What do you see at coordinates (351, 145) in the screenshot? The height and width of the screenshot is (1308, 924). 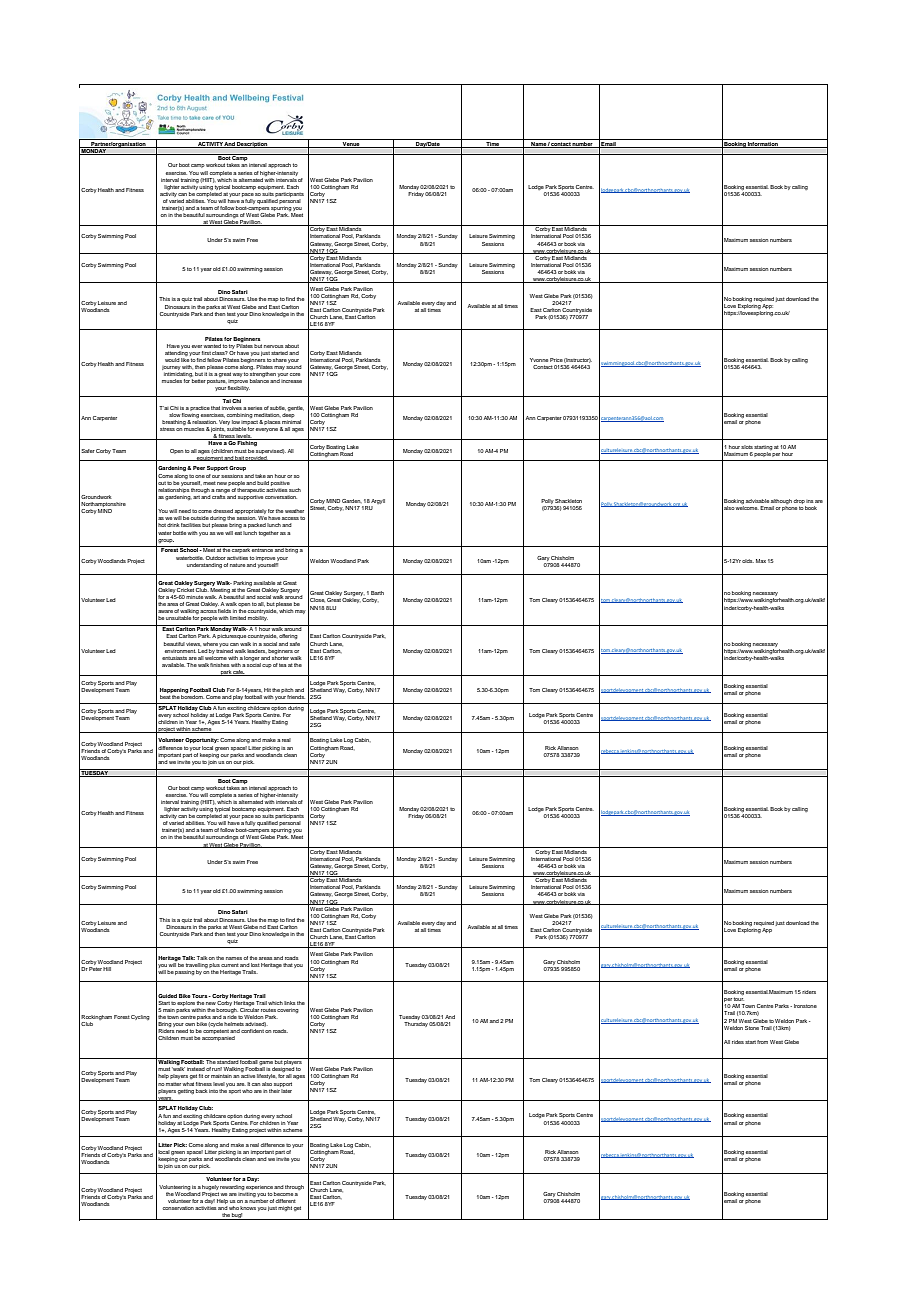 I see `Venue` at bounding box center [351, 145].
